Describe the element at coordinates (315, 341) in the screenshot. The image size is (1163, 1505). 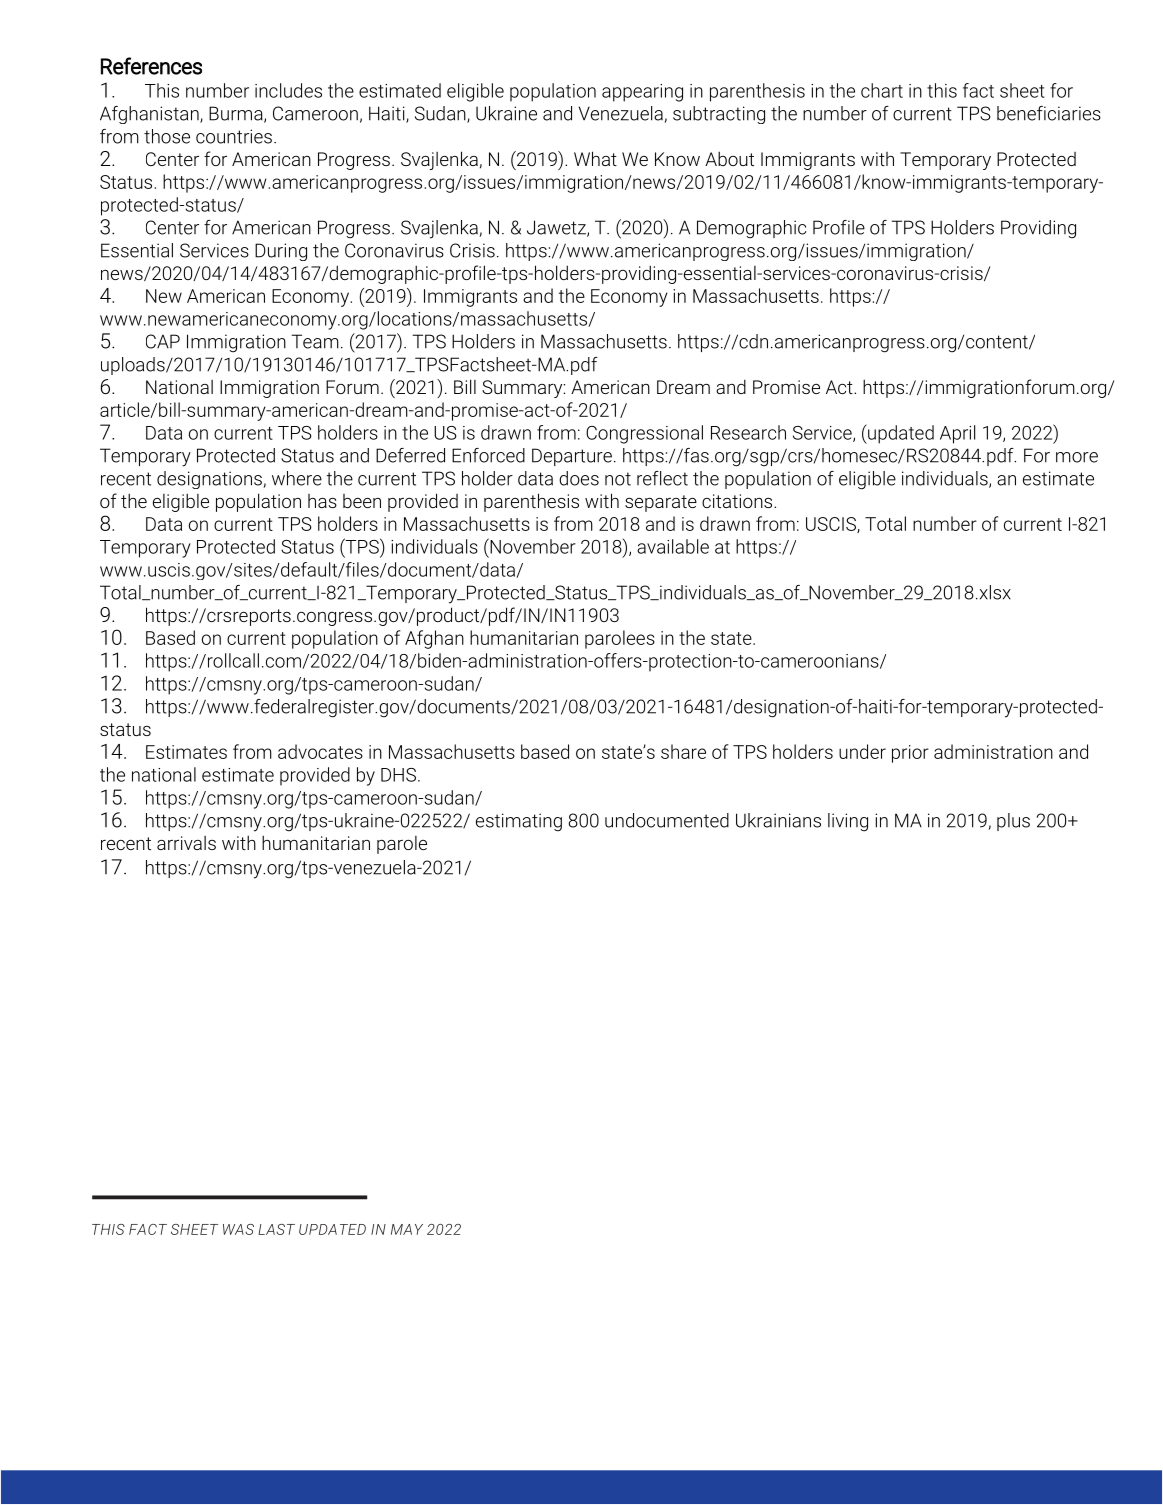
I see `Team` at that location.
